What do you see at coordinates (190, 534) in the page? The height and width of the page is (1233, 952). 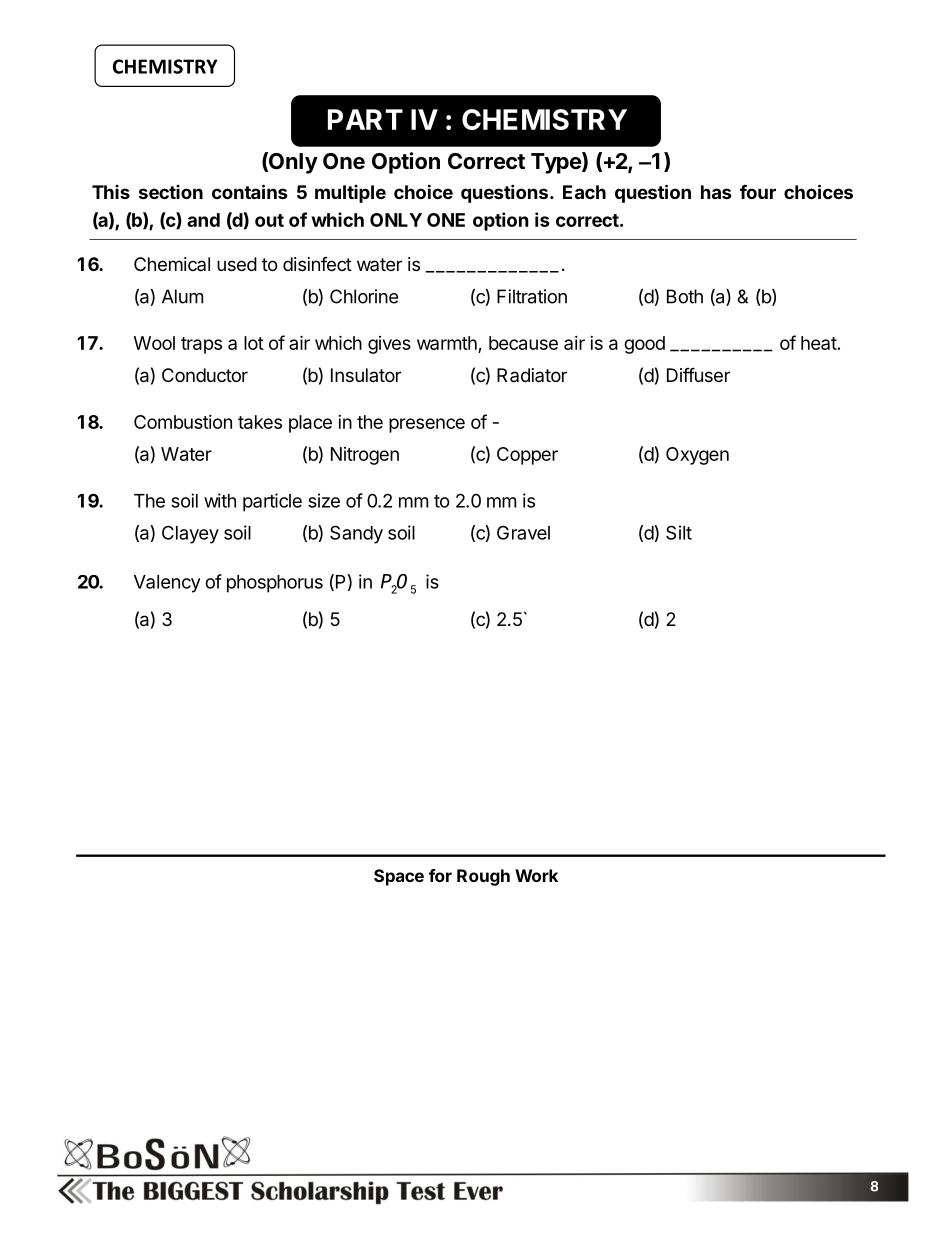 I see `Clayey` at bounding box center [190, 534].
